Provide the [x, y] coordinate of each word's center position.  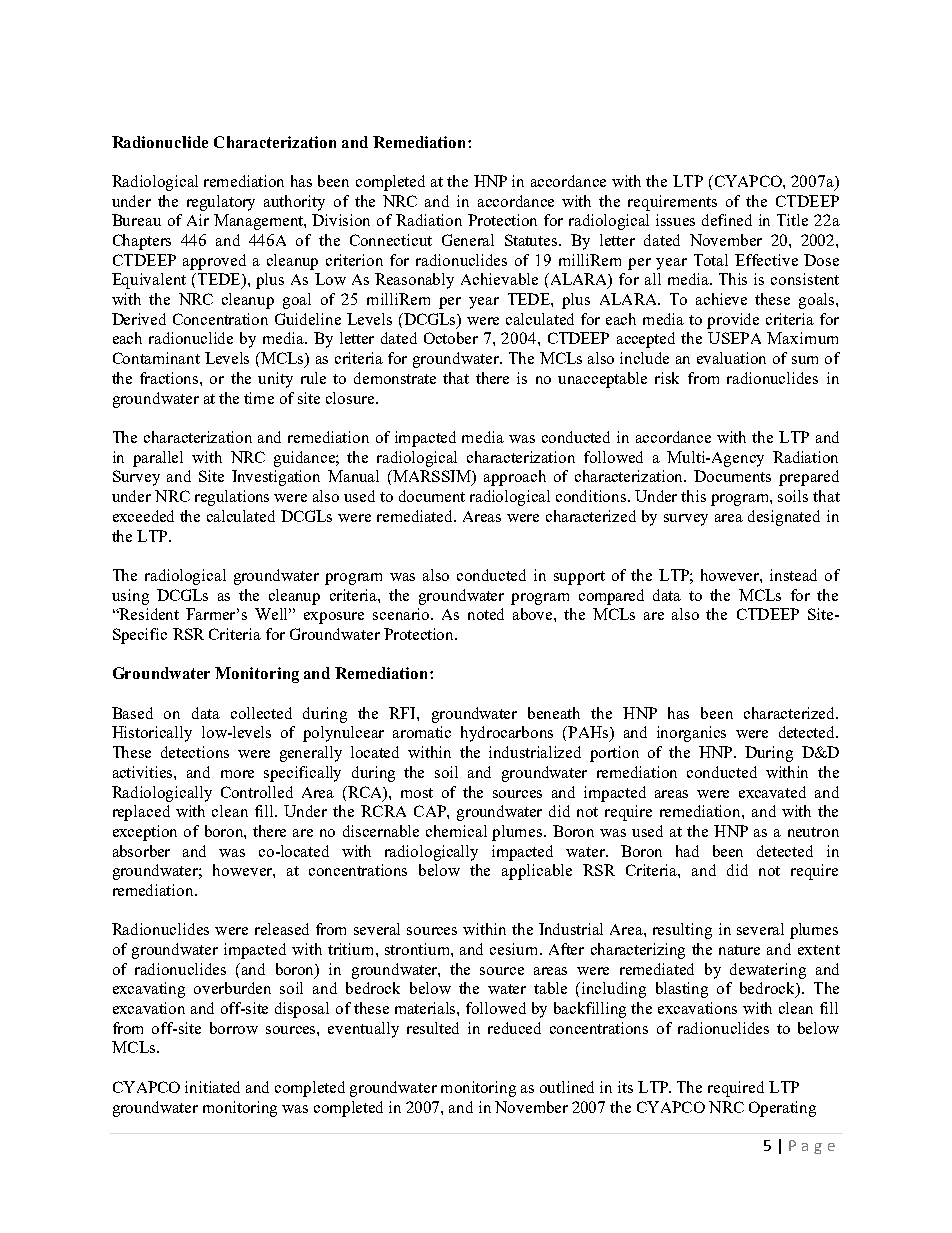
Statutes [532, 240]
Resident [148, 614]
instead [793, 575]
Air [198, 220]
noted [486, 614]
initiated [212, 1087]
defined [727, 220]
